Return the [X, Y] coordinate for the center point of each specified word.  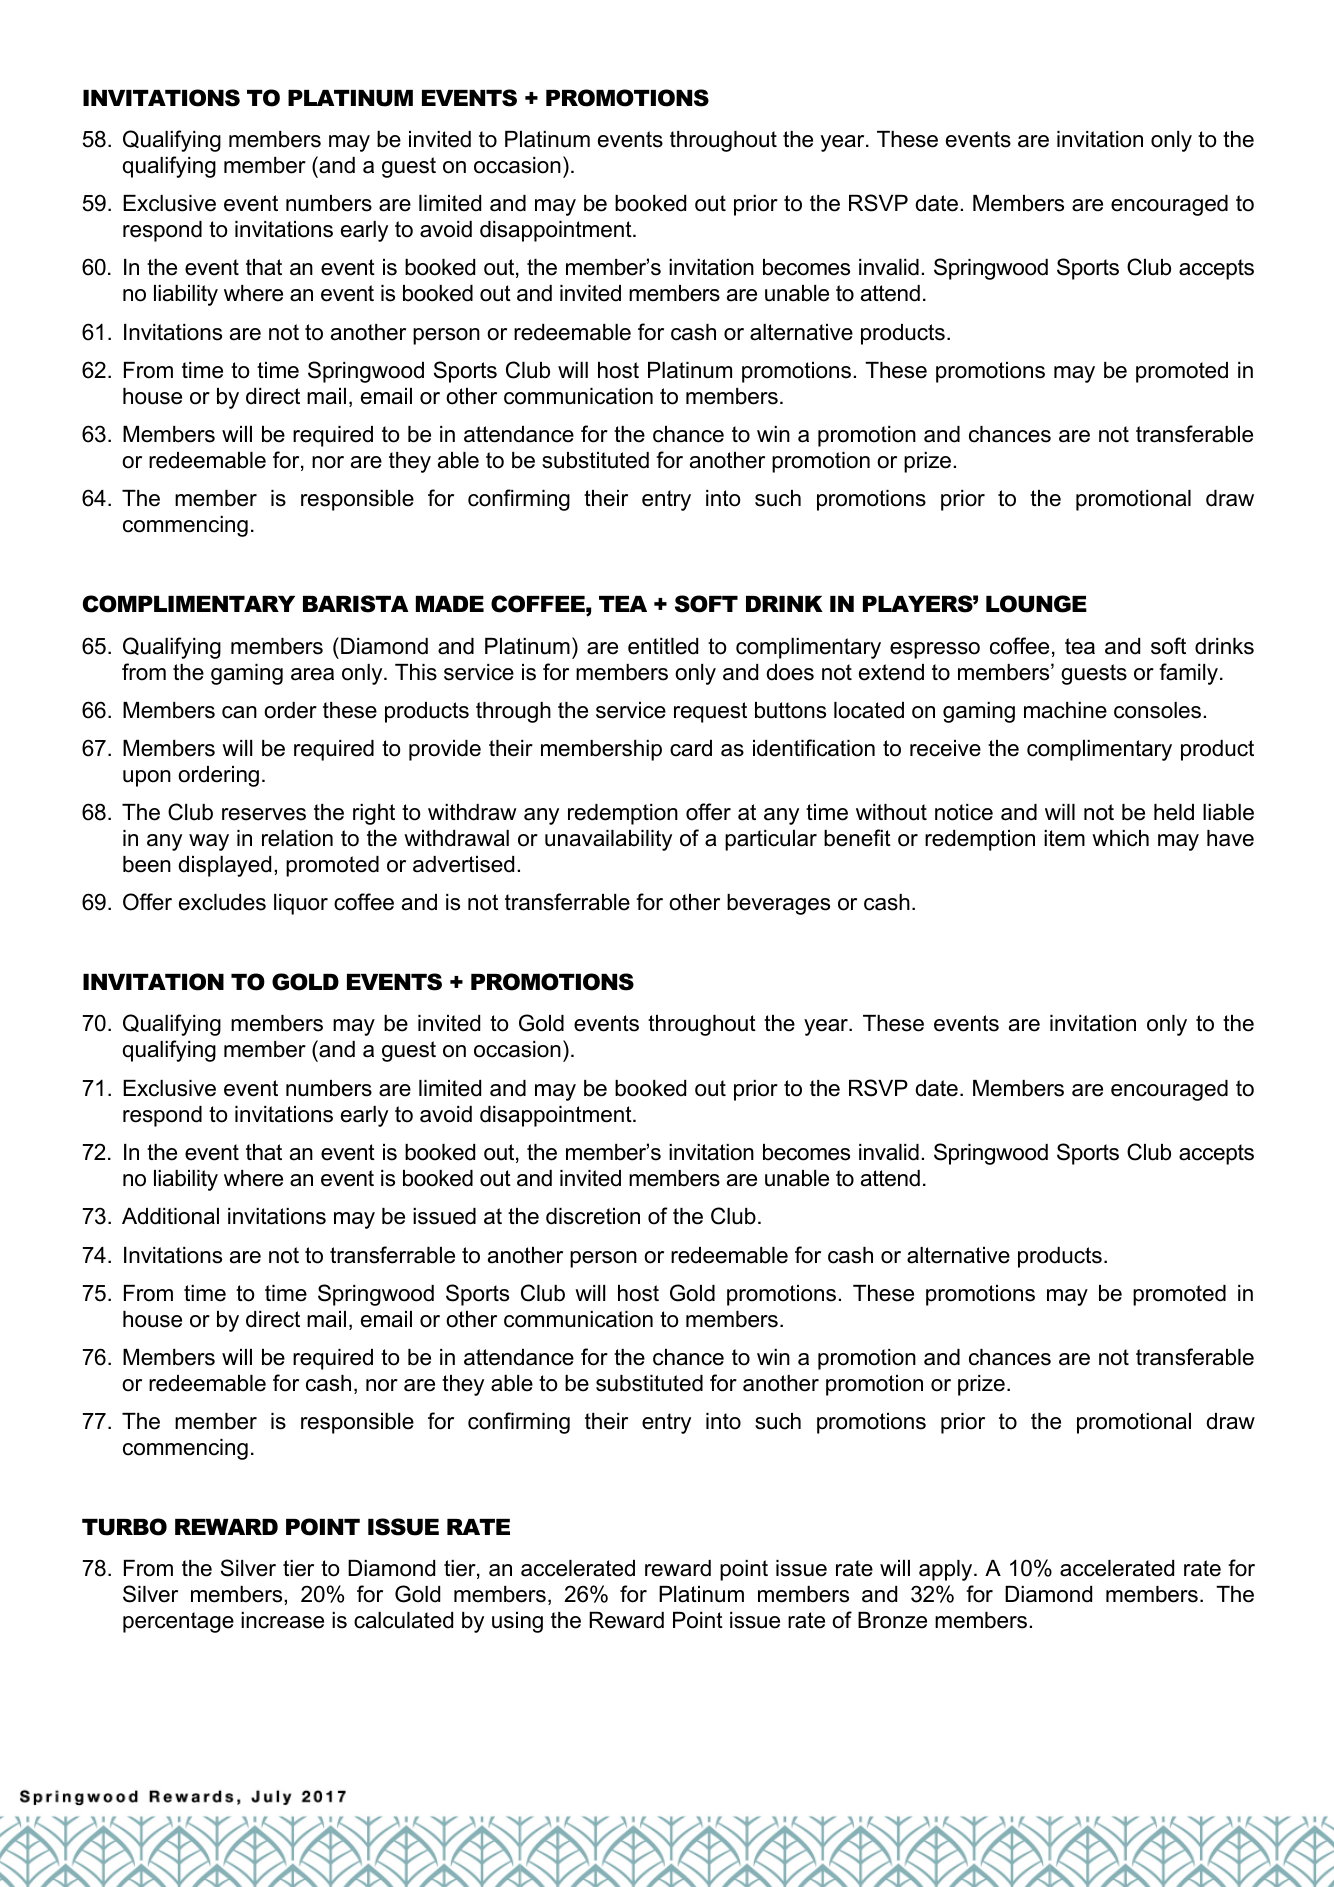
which [1120, 838]
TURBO [124, 1527]
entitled [663, 646]
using [517, 1622]
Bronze [892, 1620]
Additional [170, 1216]
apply [947, 1570]
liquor [301, 904]
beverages [778, 904]
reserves [264, 814]
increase [282, 1620]
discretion [593, 1216]
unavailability [608, 840]
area [312, 674]
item [1064, 838]
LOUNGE [1036, 604]
